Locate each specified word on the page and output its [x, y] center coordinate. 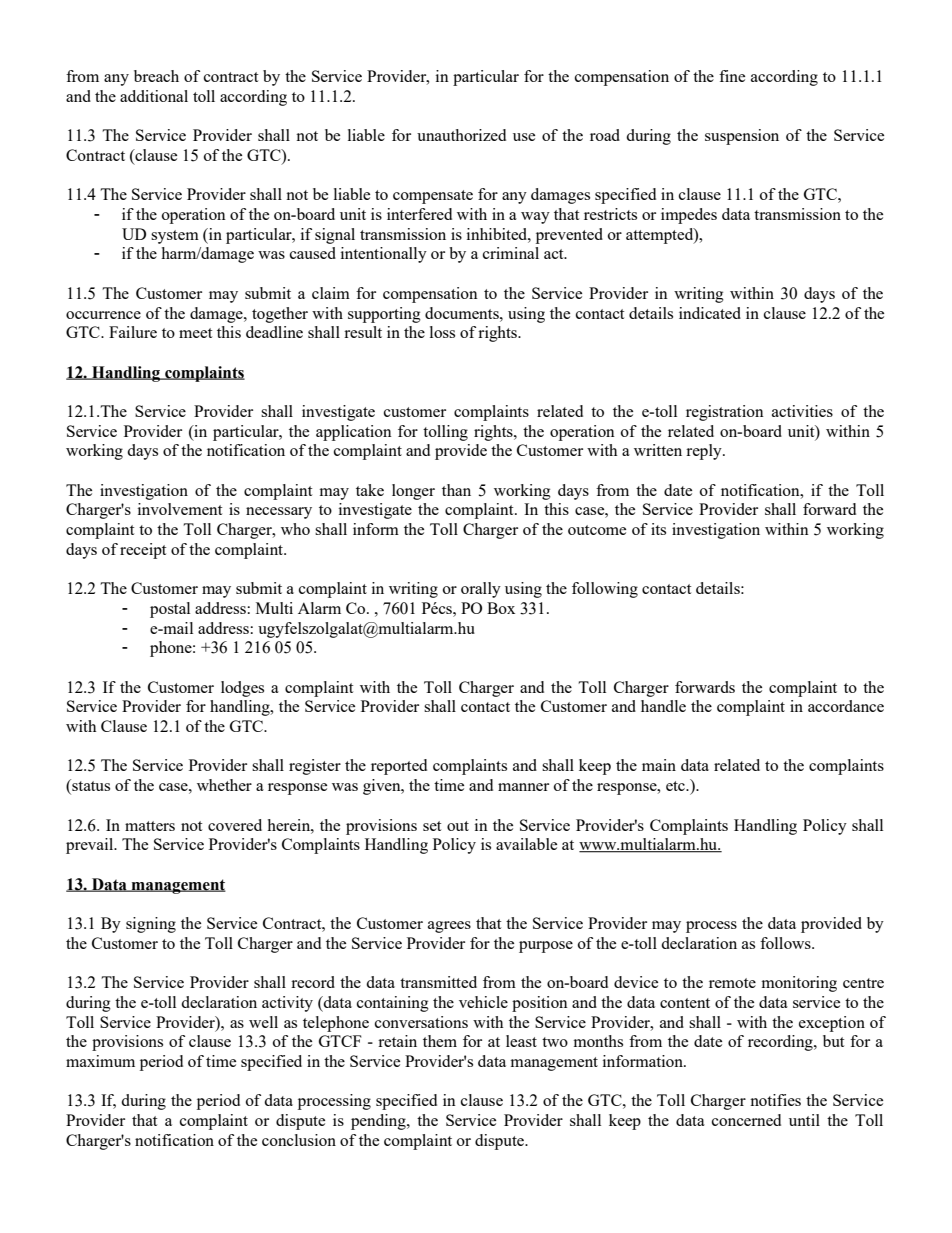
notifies [775, 1100]
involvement [180, 509]
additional [154, 96]
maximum [100, 1061]
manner [523, 787]
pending [379, 1122]
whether [224, 785]
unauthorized [461, 135]
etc [676, 786]
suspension [742, 137]
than [456, 490]
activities [802, 411]
